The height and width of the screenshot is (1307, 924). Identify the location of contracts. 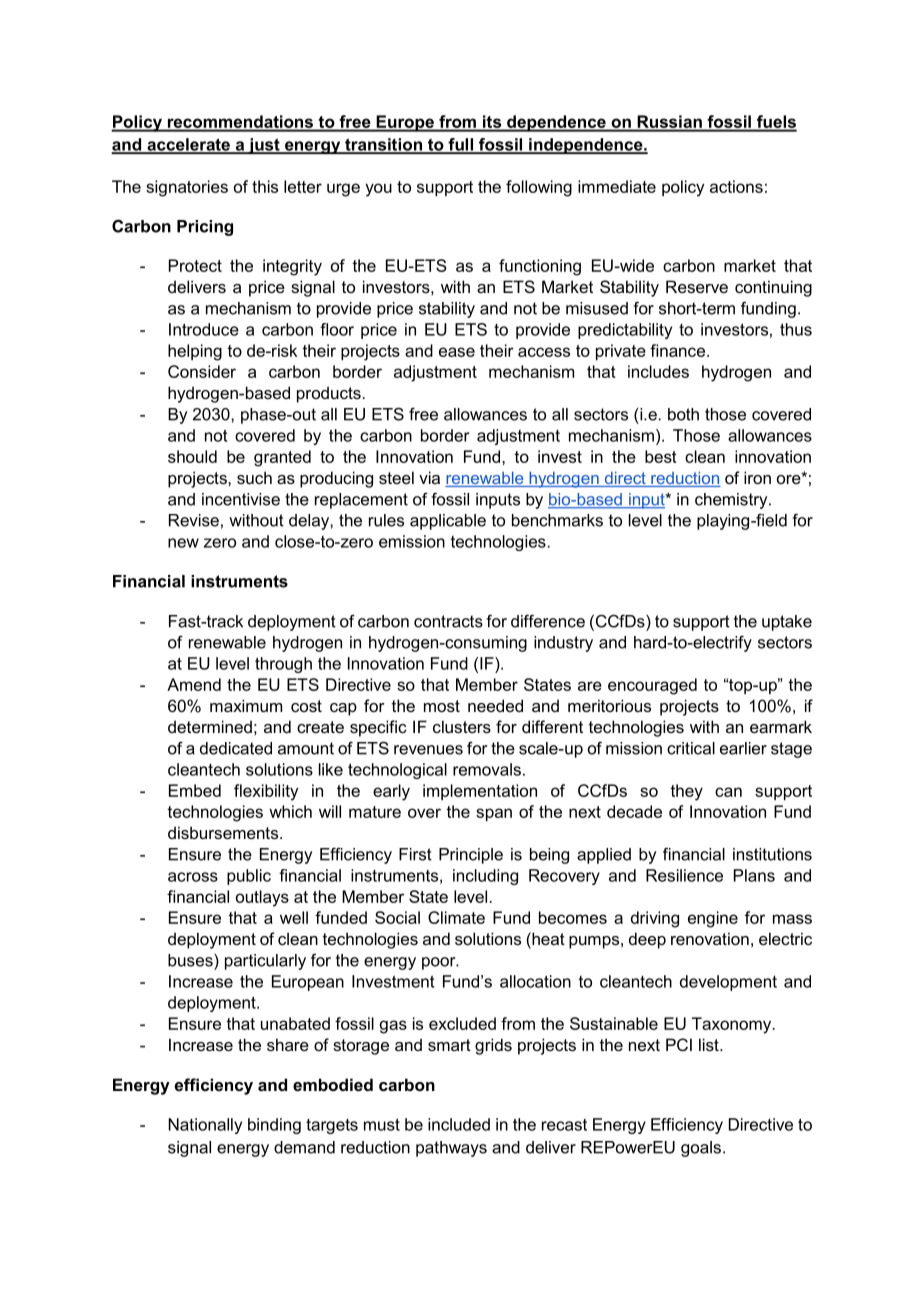
(448, 621).
